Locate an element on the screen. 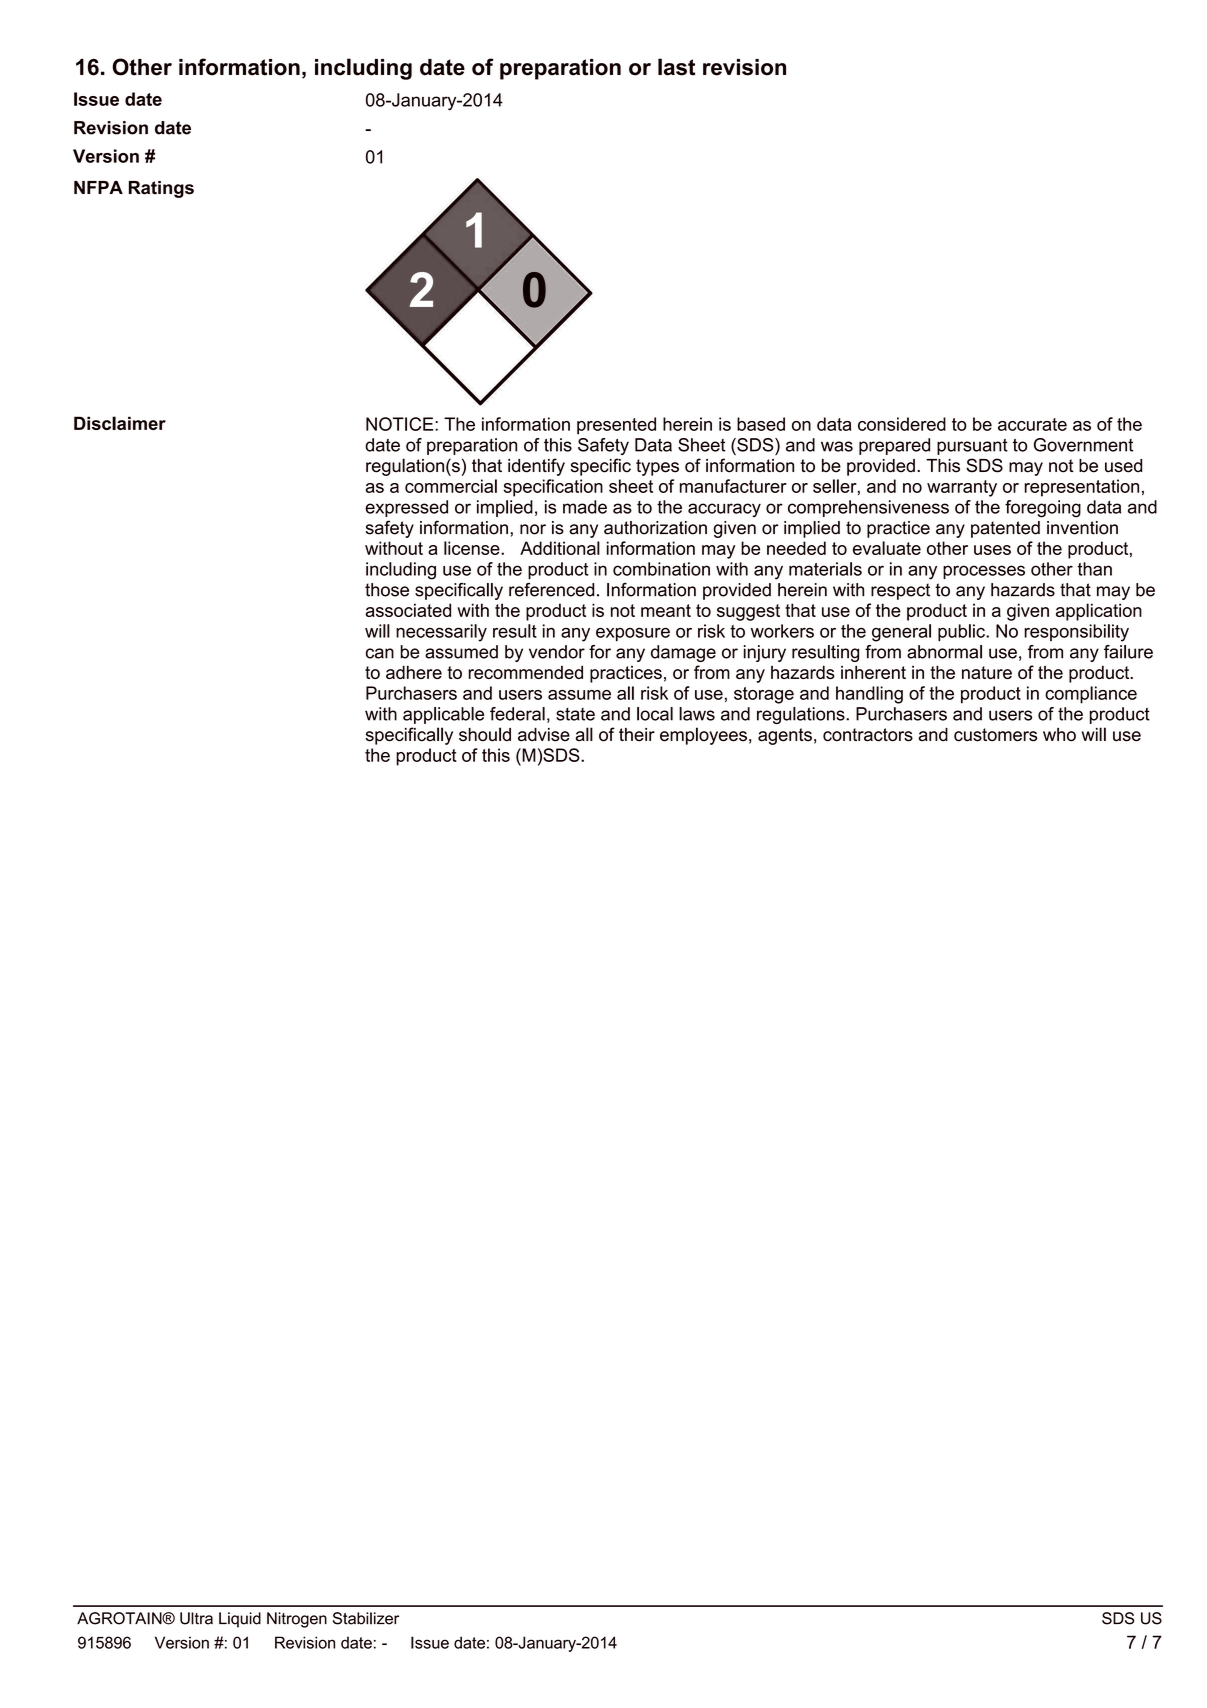 Image resolution: width=1207 pixels, height=1708 pixels. those is located at coordinates (387, 590).
